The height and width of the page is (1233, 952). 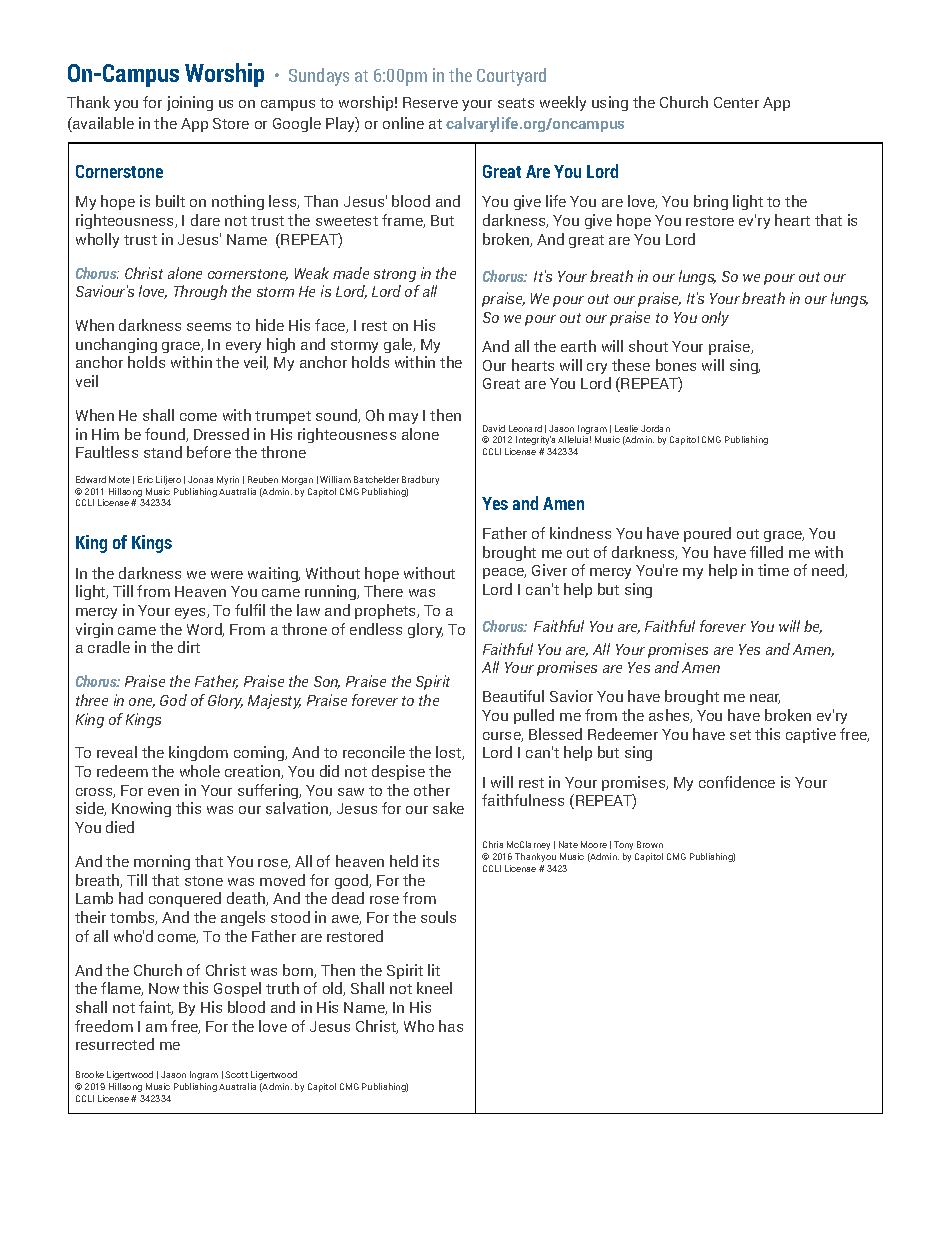 What do you see at coordinates (383, 591) in the page?
I see `There` at bounding box center [383, 591].
